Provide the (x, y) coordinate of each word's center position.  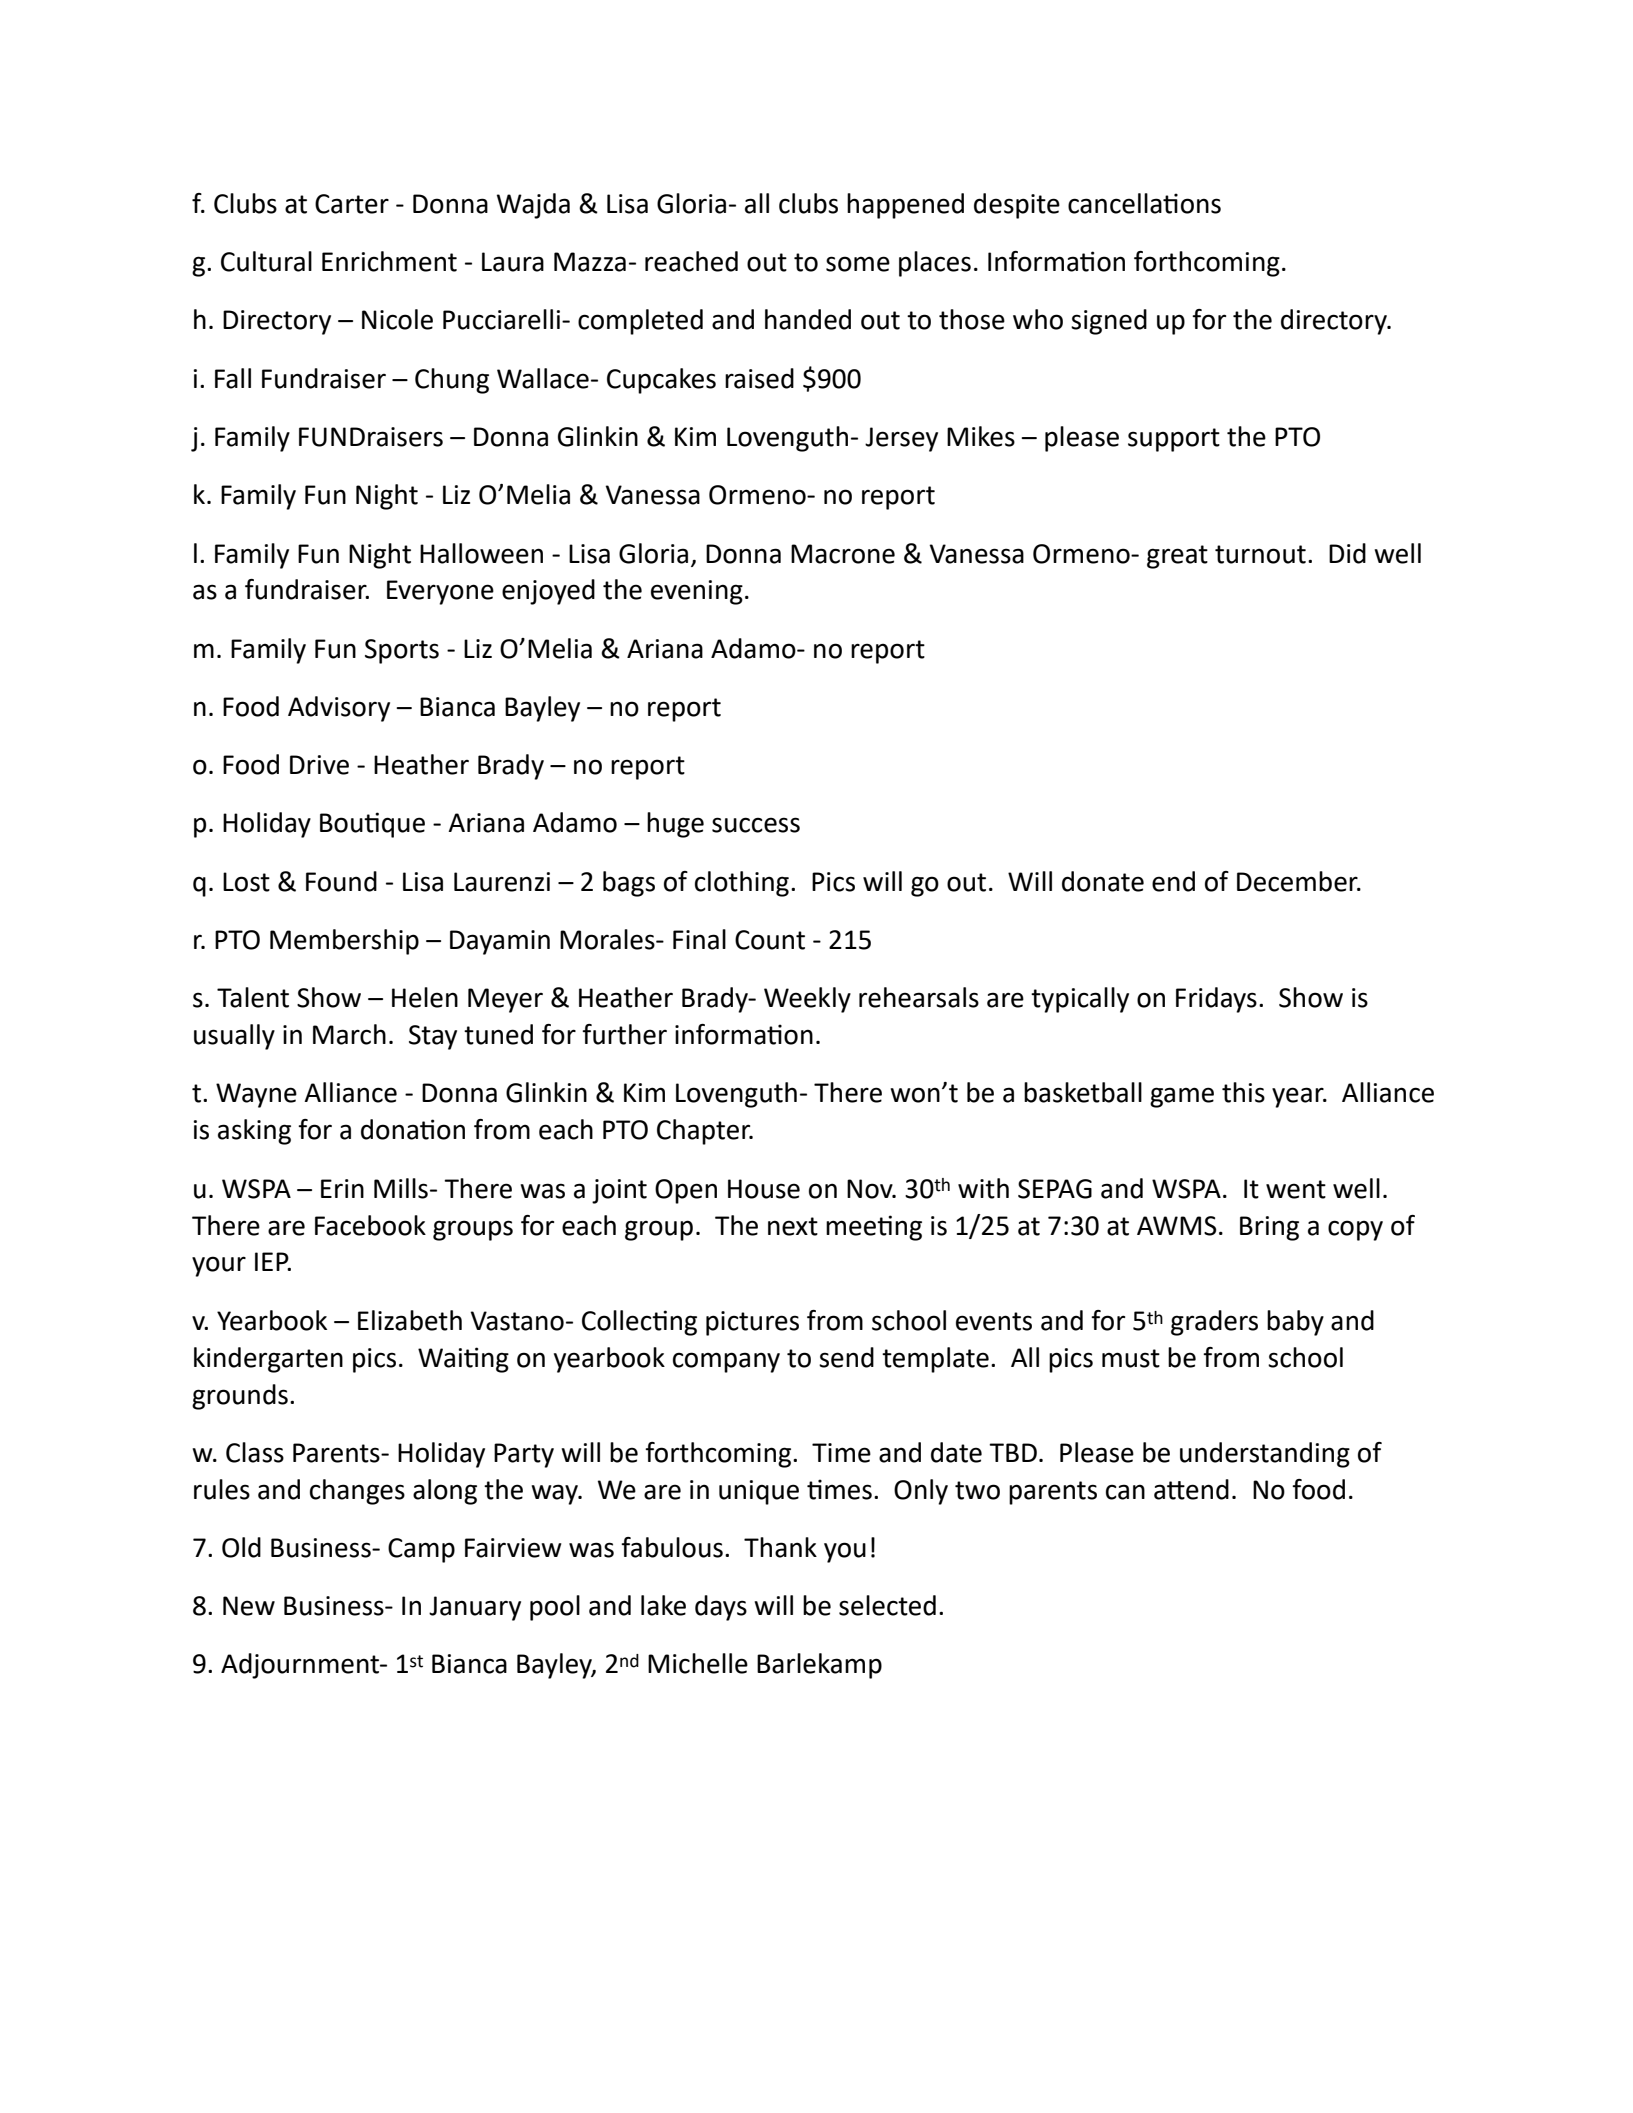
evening (697, 592)
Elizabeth (410, 1320)
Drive (319, 765)
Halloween (481, 553)
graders (1214, 1323)
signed (1109, 322)
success (756, 825)
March (349, 1034)
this (1243, 1092)
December (1298, 881)
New (249, 1606)
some (858, 264)
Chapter (705, 1132)
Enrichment (389, 261)
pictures (752, 1323)
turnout (1260, 554)
